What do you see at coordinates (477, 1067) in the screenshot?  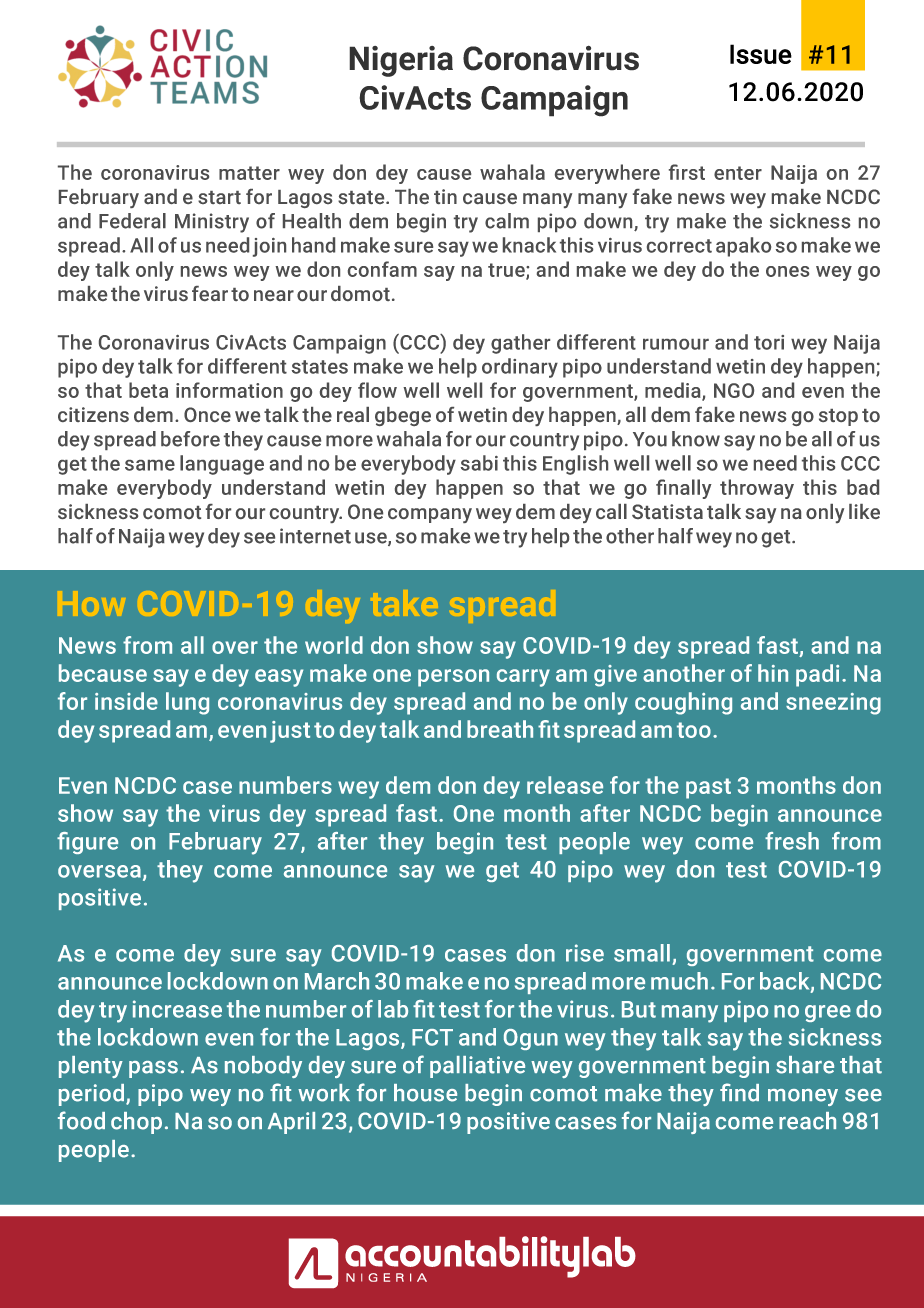 I see `palliative` at bounding box center [477, 1067].
